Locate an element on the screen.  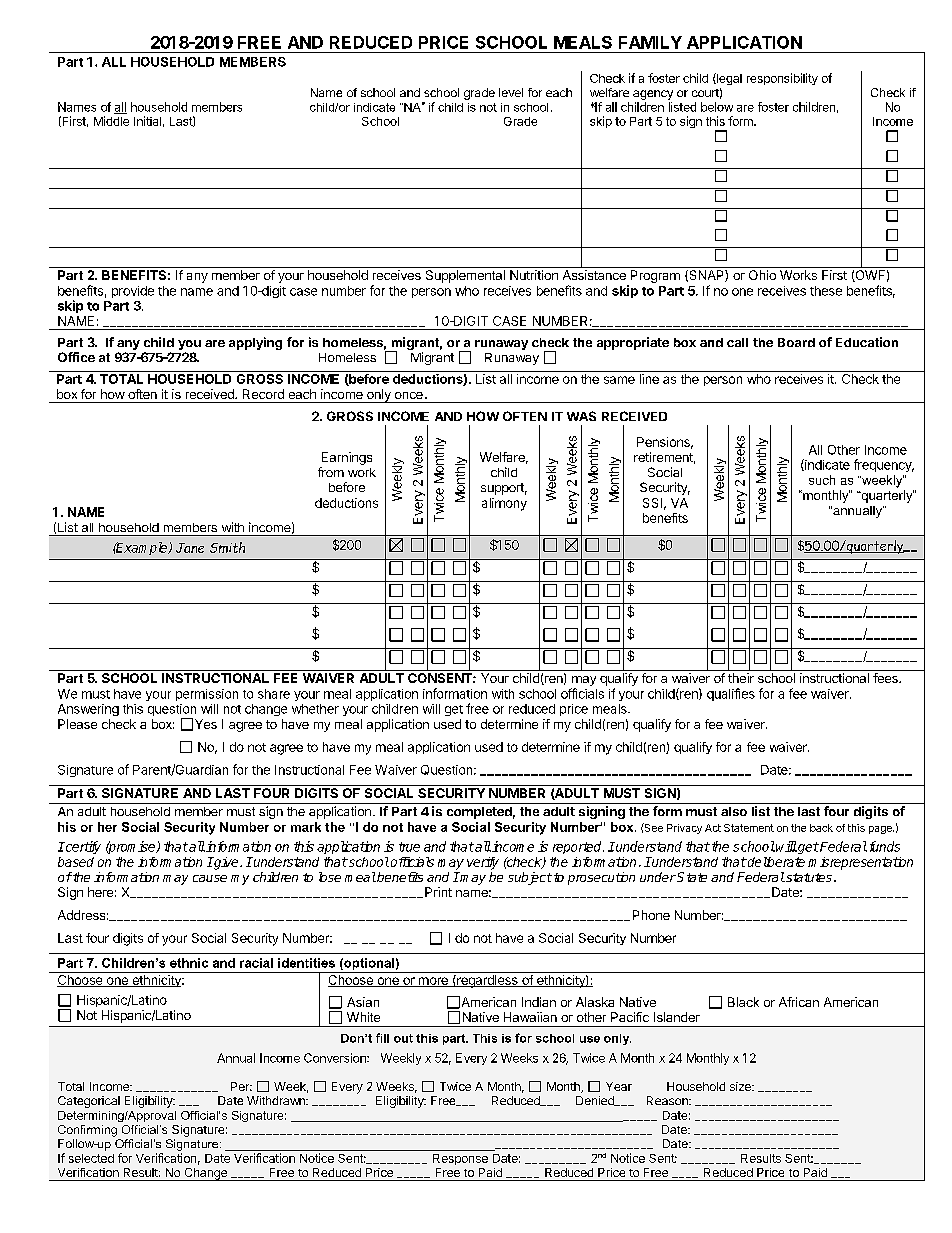
true is located at coordinates (409, 847).
